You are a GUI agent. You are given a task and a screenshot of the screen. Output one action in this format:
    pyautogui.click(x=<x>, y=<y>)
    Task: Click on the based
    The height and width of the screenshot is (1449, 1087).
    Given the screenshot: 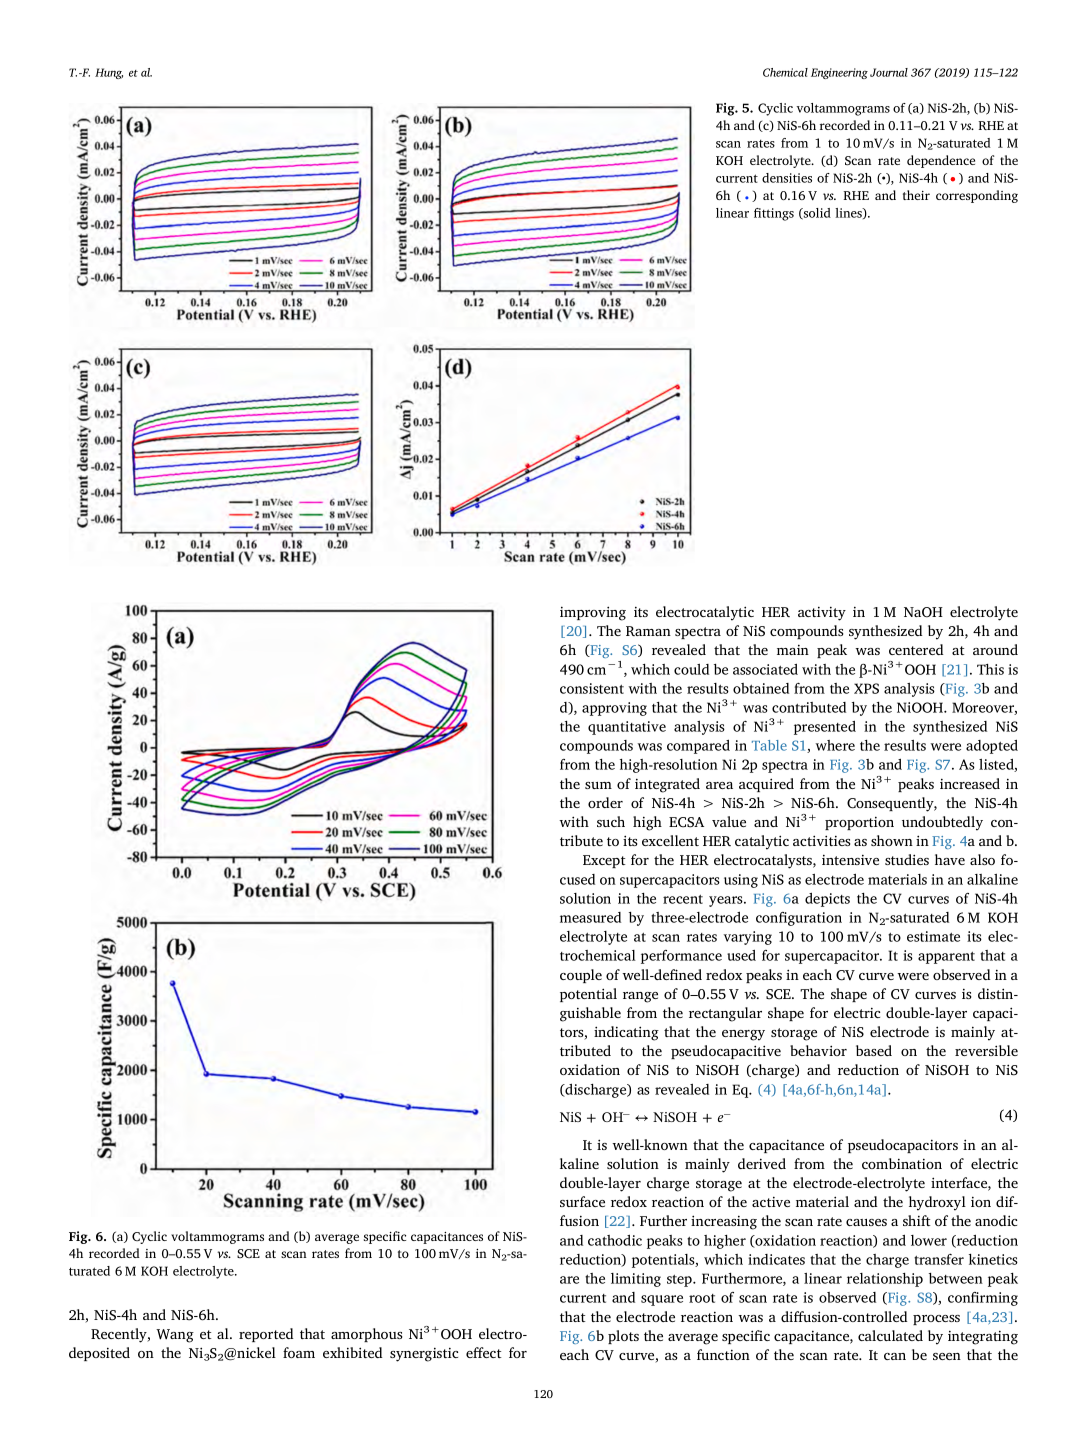 What is the action you would take?
    pyautogui.click(x=874, y=1050)
